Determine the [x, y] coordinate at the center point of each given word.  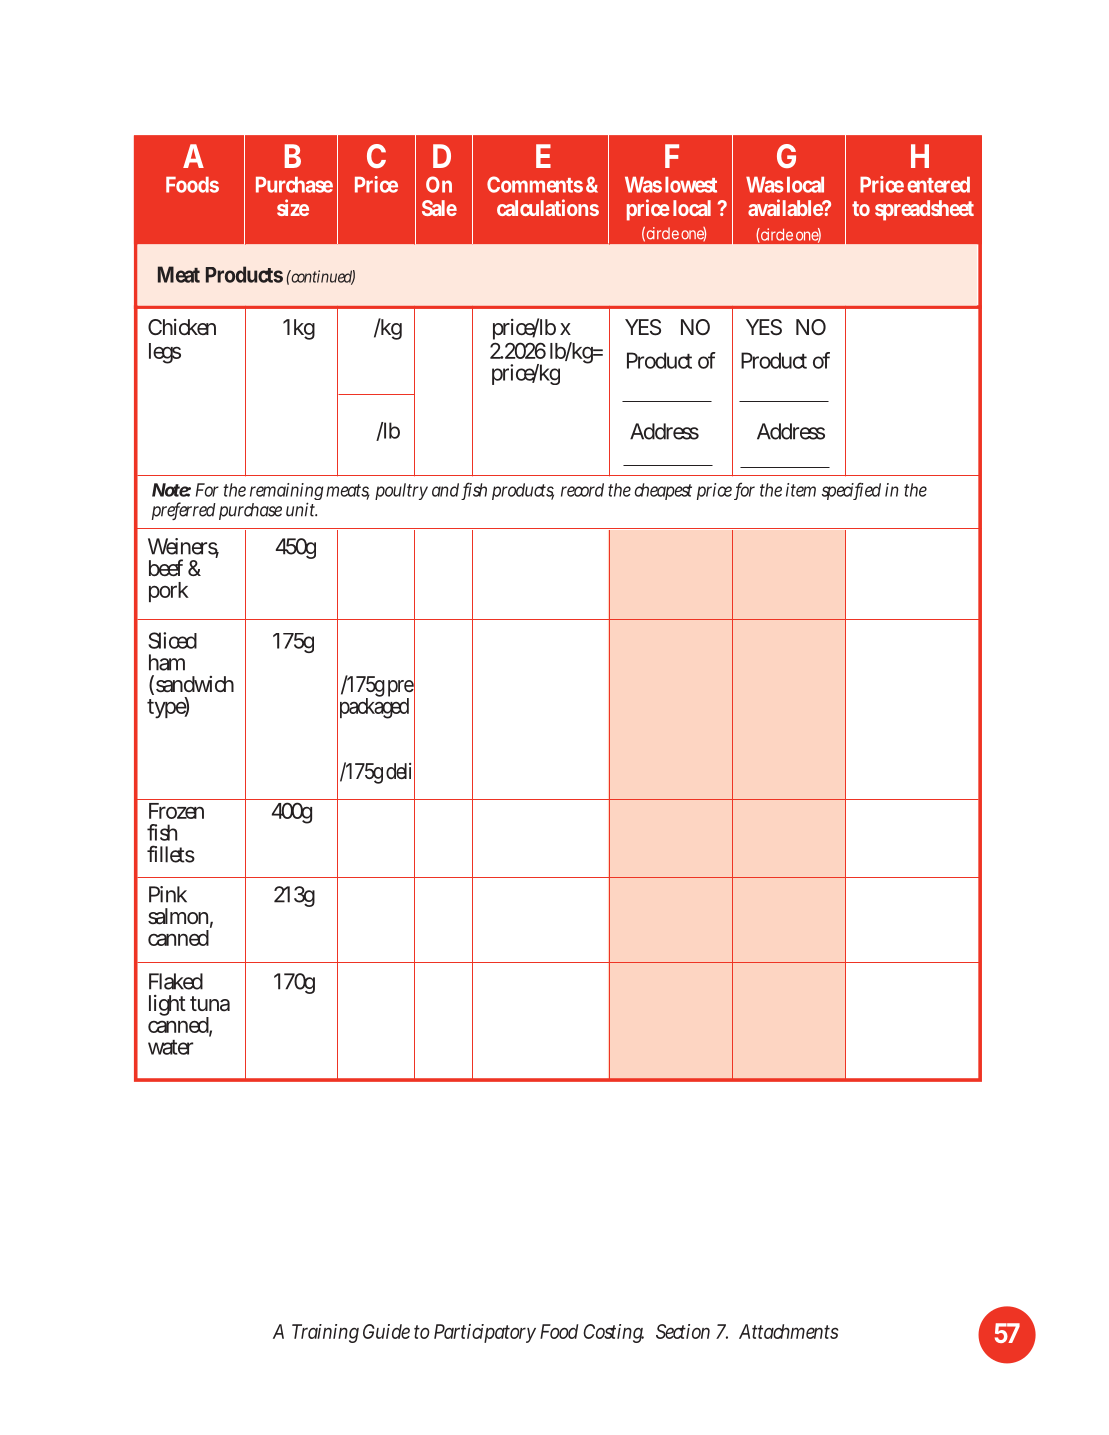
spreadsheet [924, 210]
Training [325, 1333]
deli [400, 771]
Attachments [788, 1331]
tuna [210, 1003]
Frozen [176, 811]
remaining [287, 493]
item [801, 490]
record [582, 490]
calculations [548, 207]
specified [851, 491]
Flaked [176, 981]
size [293, 207]
